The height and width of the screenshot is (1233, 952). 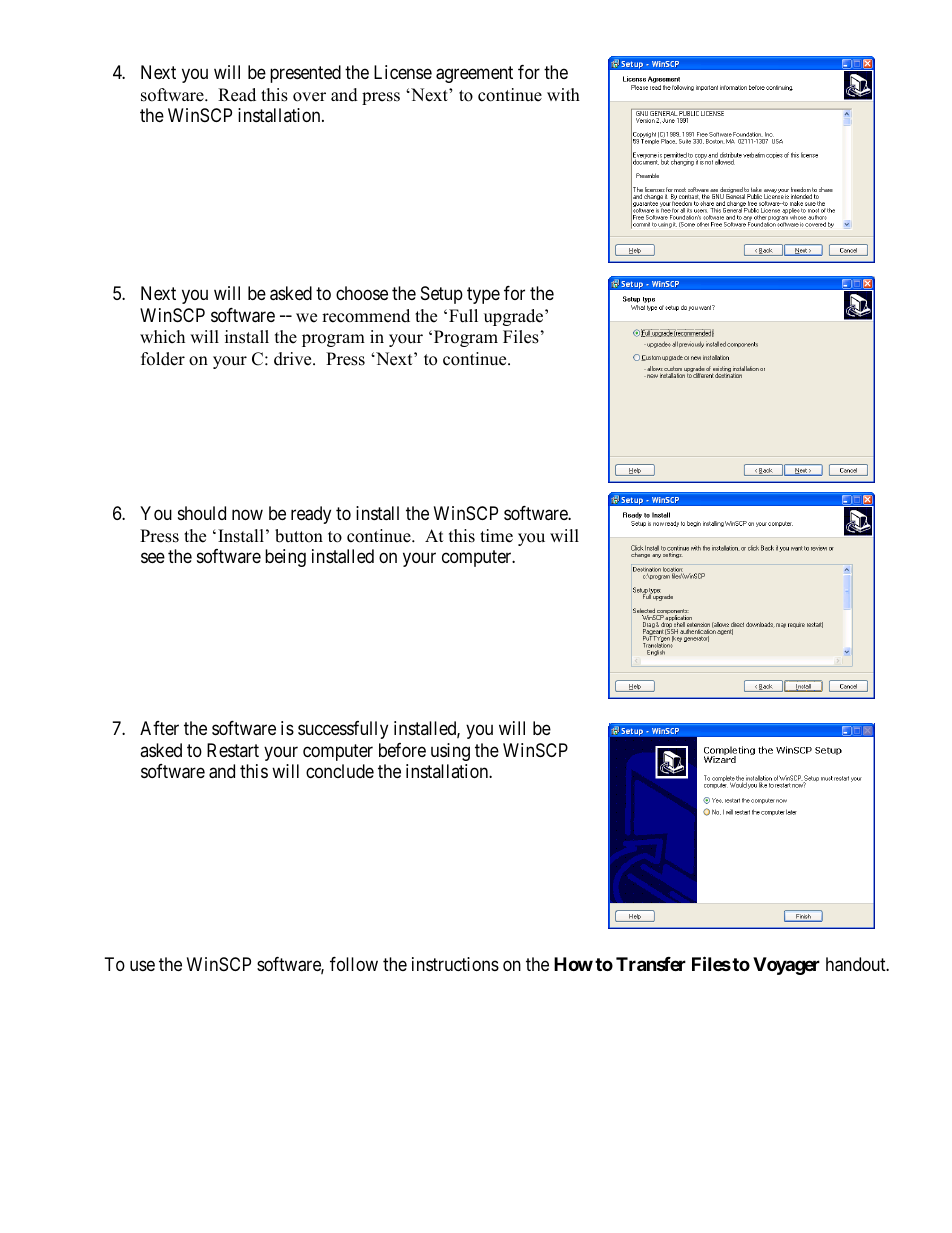 I want to click on Setup, so click(x=442, y=295).
